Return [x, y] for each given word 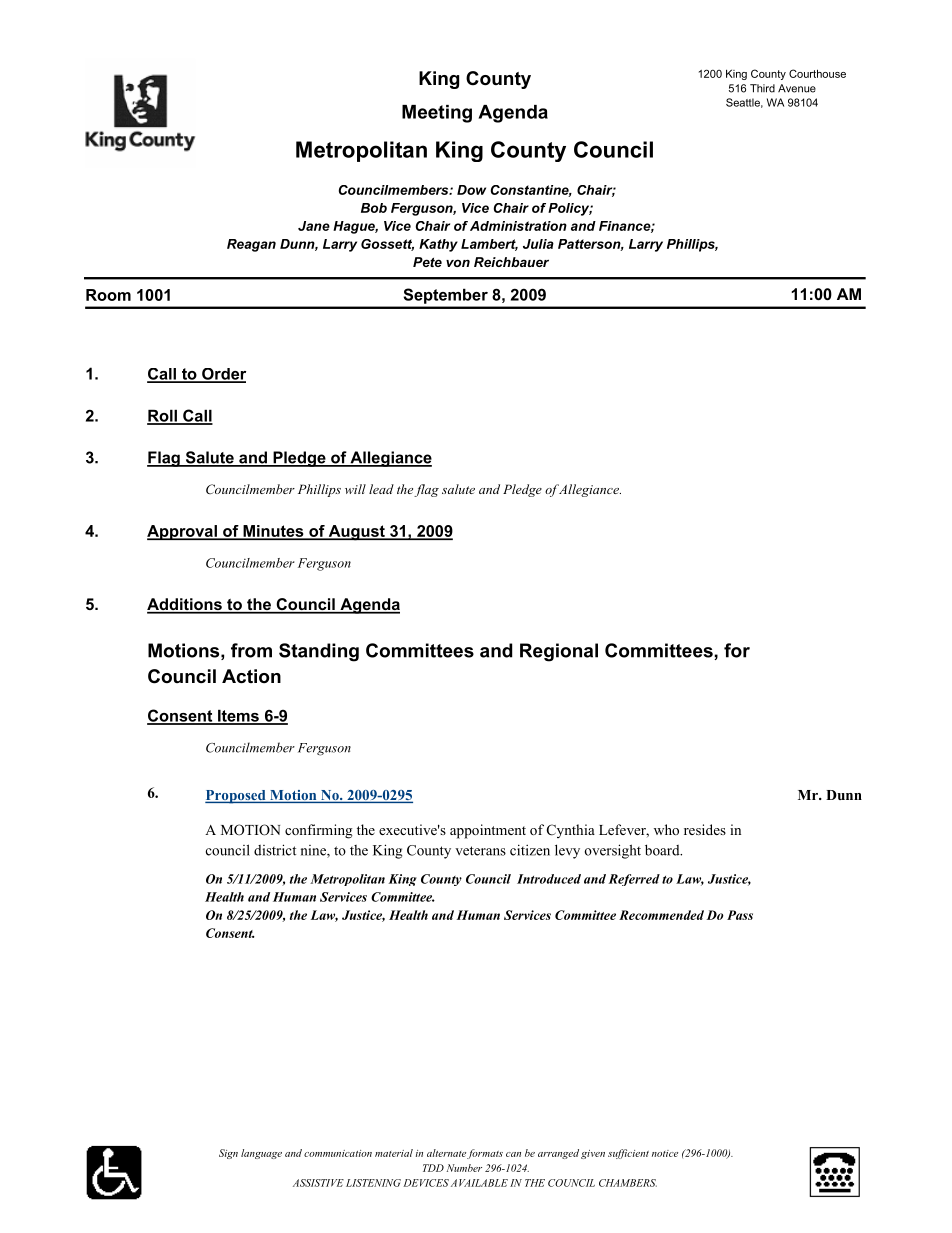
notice [665, 1153]
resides [705, 829]
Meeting [437, 114]
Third [762, 88]
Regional [559, 652]
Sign [228, 1154]
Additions [185, 605]
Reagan [251, 245]
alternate [446, 1153]
